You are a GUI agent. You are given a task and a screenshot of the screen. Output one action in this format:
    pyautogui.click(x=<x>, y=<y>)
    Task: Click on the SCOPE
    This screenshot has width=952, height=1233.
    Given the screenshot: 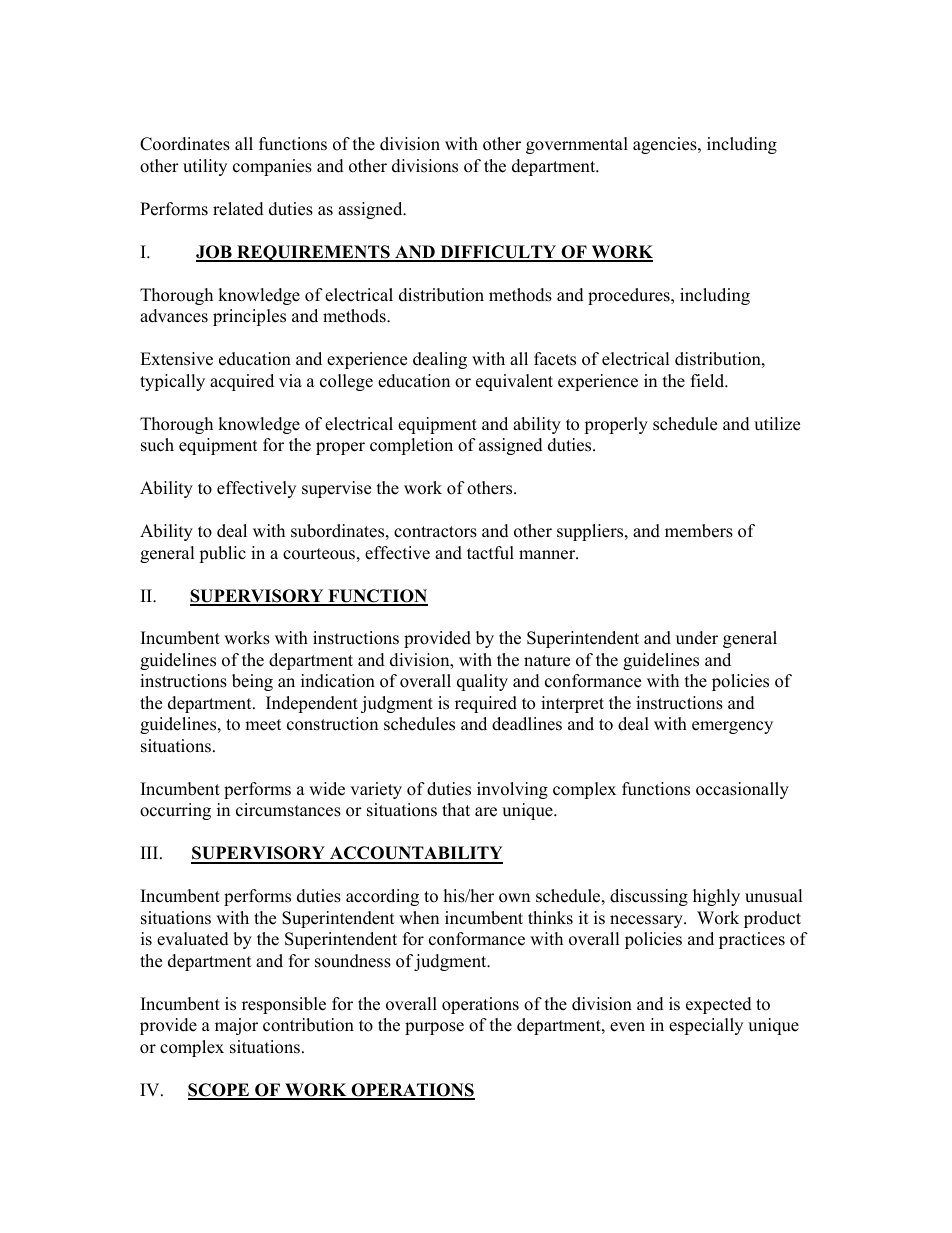 What is the action you would take?
    pyautogui.click(x=220, y=1091)
